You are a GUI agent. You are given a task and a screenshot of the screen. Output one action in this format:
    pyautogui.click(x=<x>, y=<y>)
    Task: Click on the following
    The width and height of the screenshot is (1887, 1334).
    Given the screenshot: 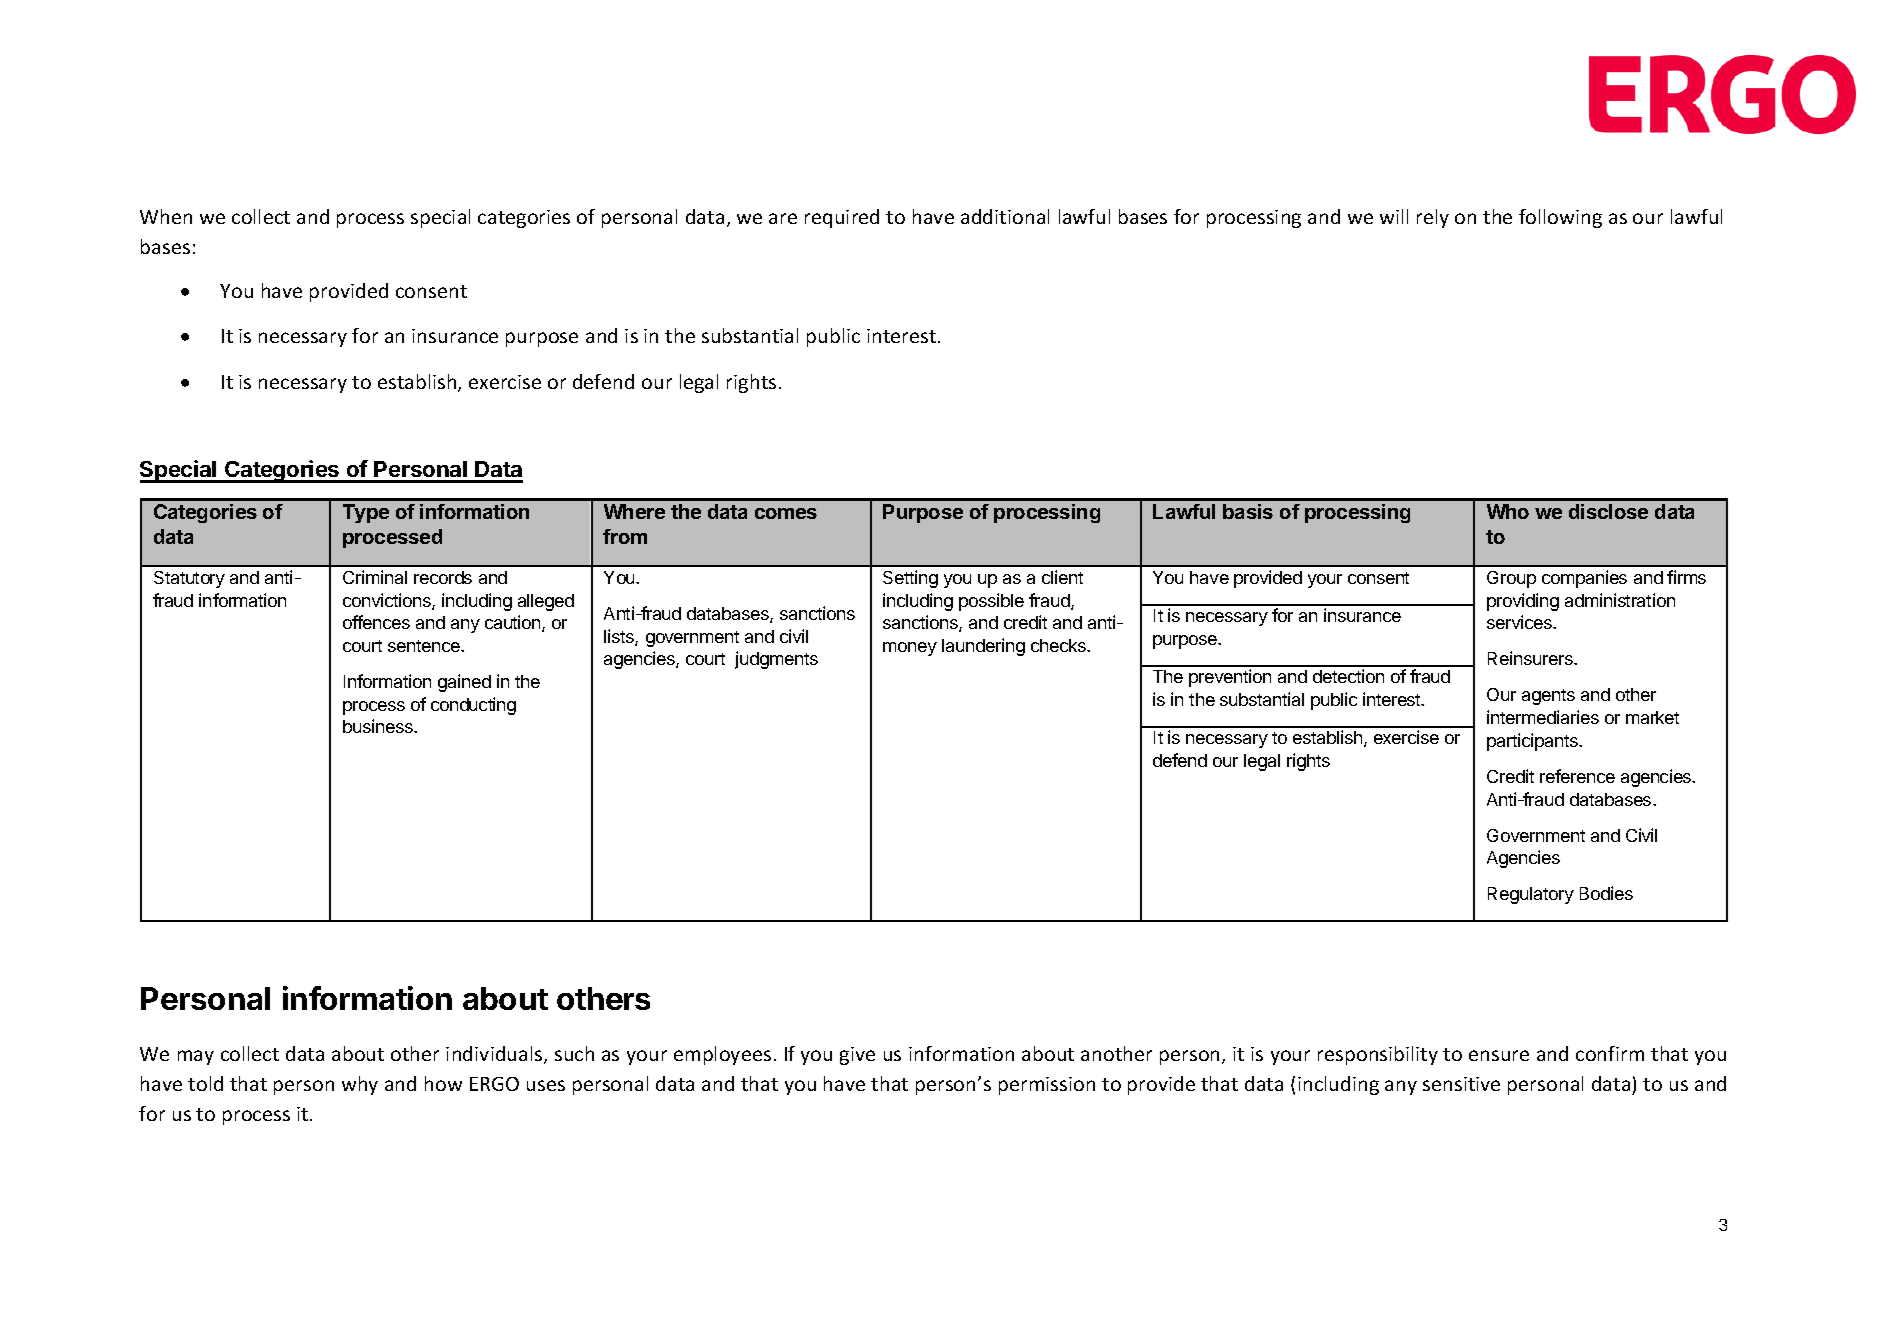 What is the action you would take?
    pyautogui.click(x=1560, y=218)
